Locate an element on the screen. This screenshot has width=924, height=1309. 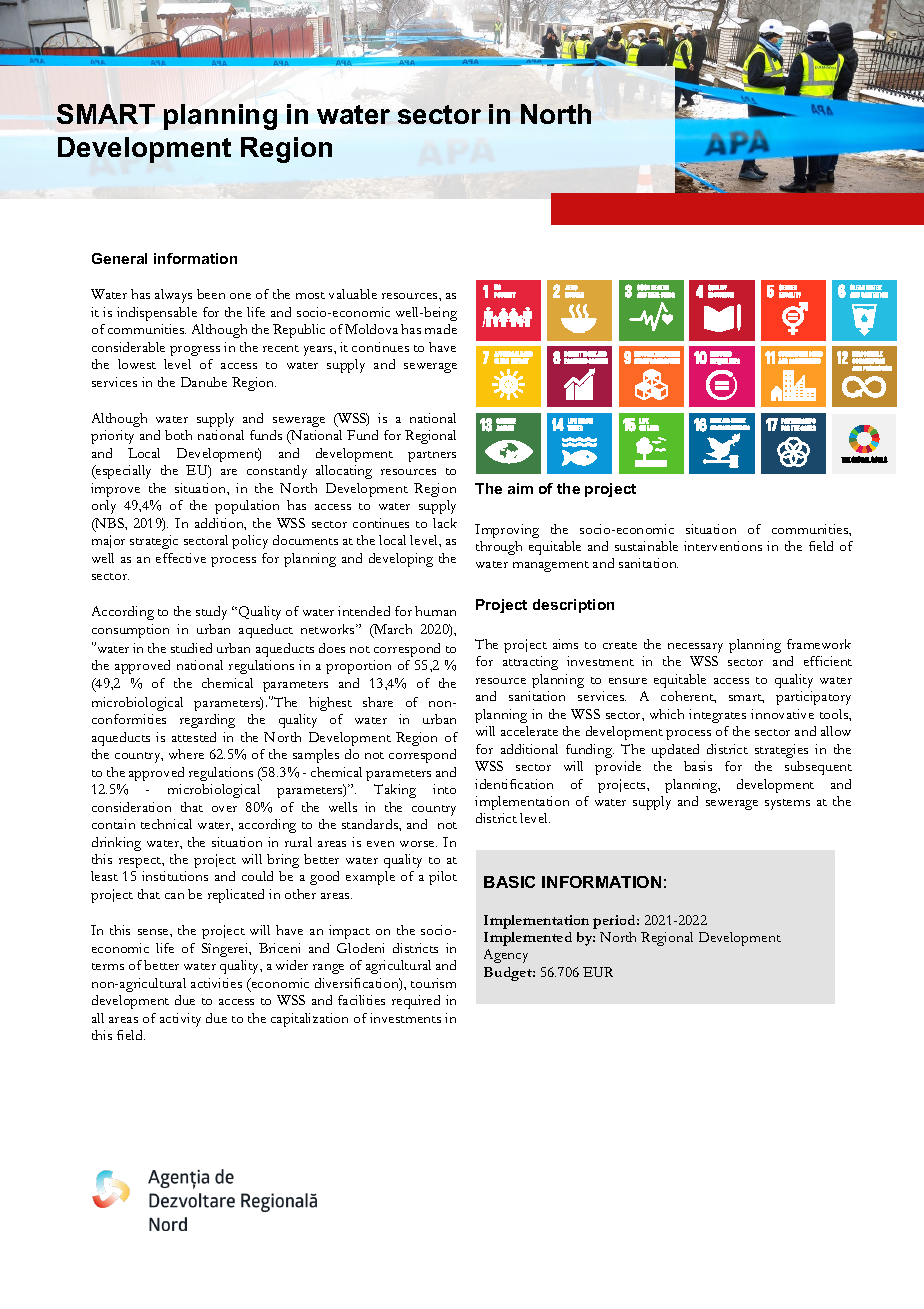
tourism is located at coordinates (433, 983).
